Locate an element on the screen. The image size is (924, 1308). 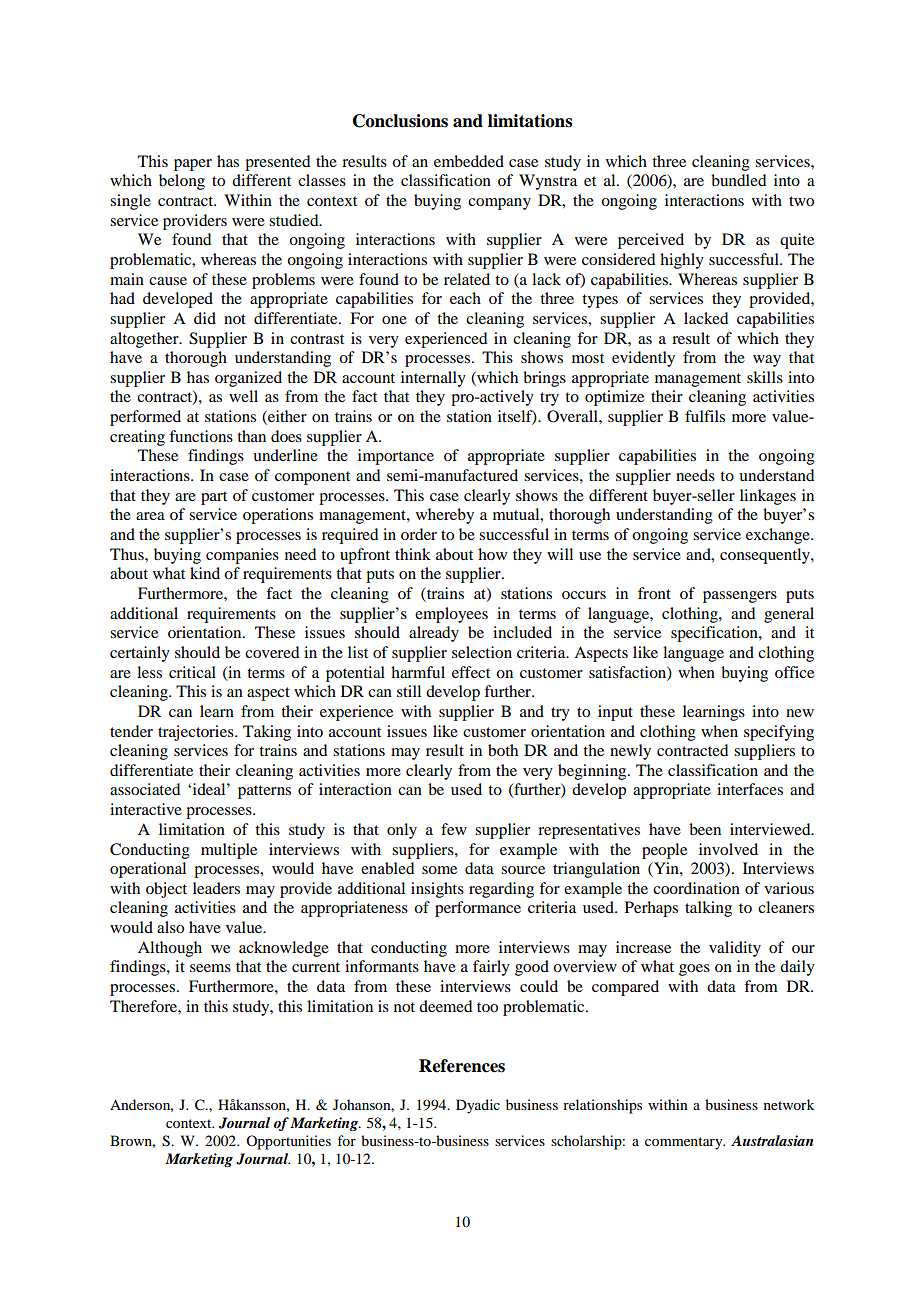
Dyadic is located at coordinates (478, 1106).
